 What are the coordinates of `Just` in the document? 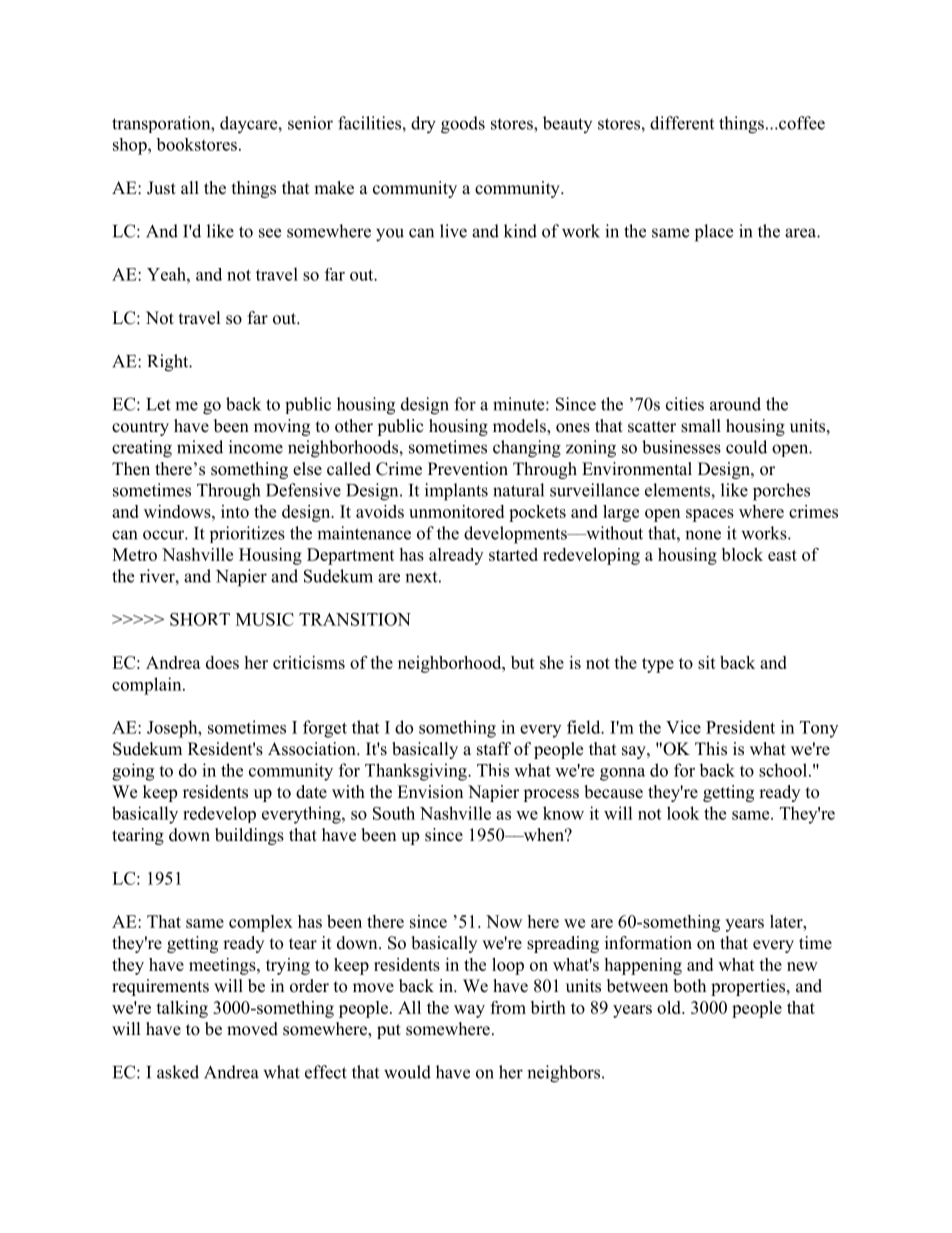 It's located at (161, 188).
